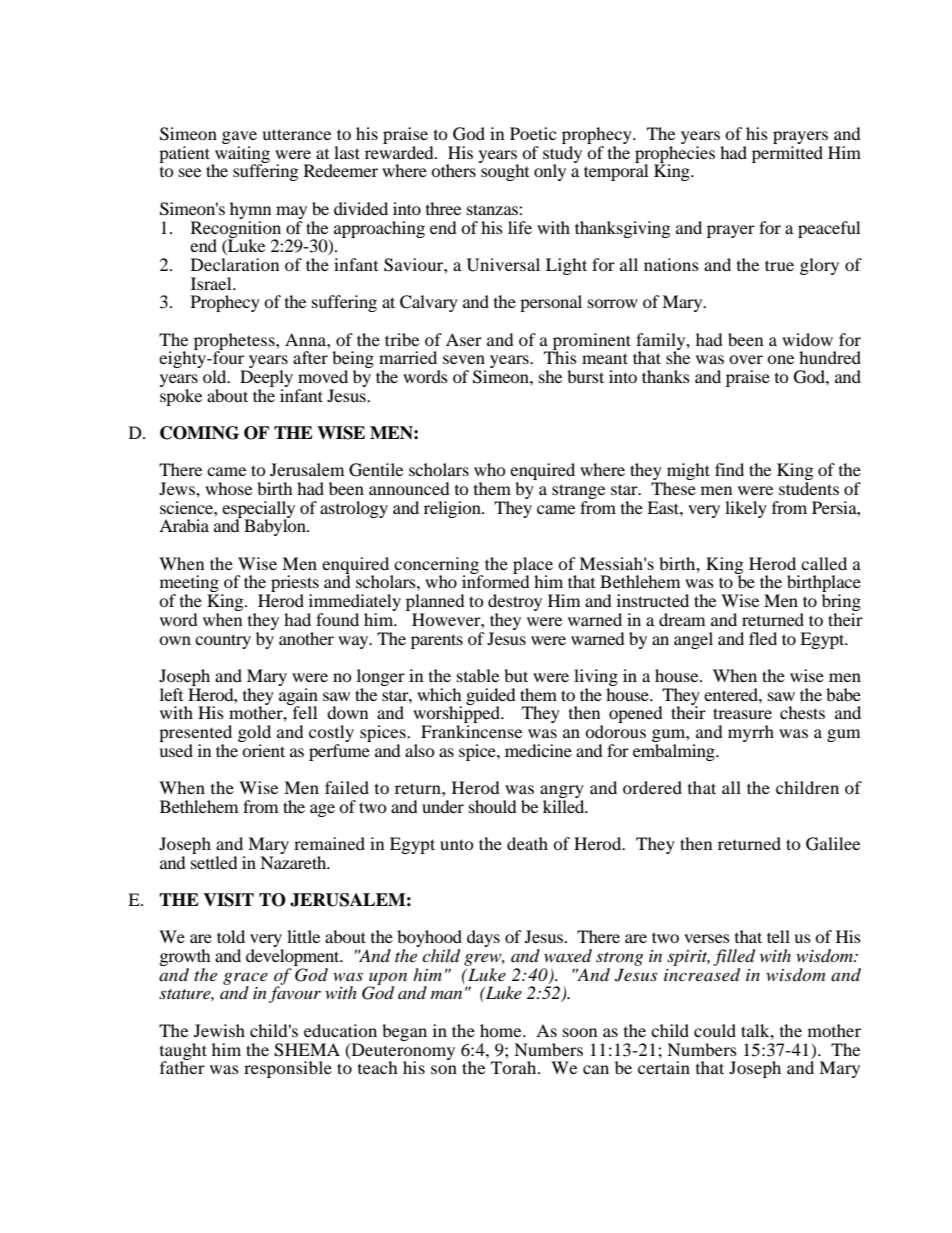 This image has height=1233, width=952. Describe the element at coordinates (729, 469) in the image. I see `find` at that location.
